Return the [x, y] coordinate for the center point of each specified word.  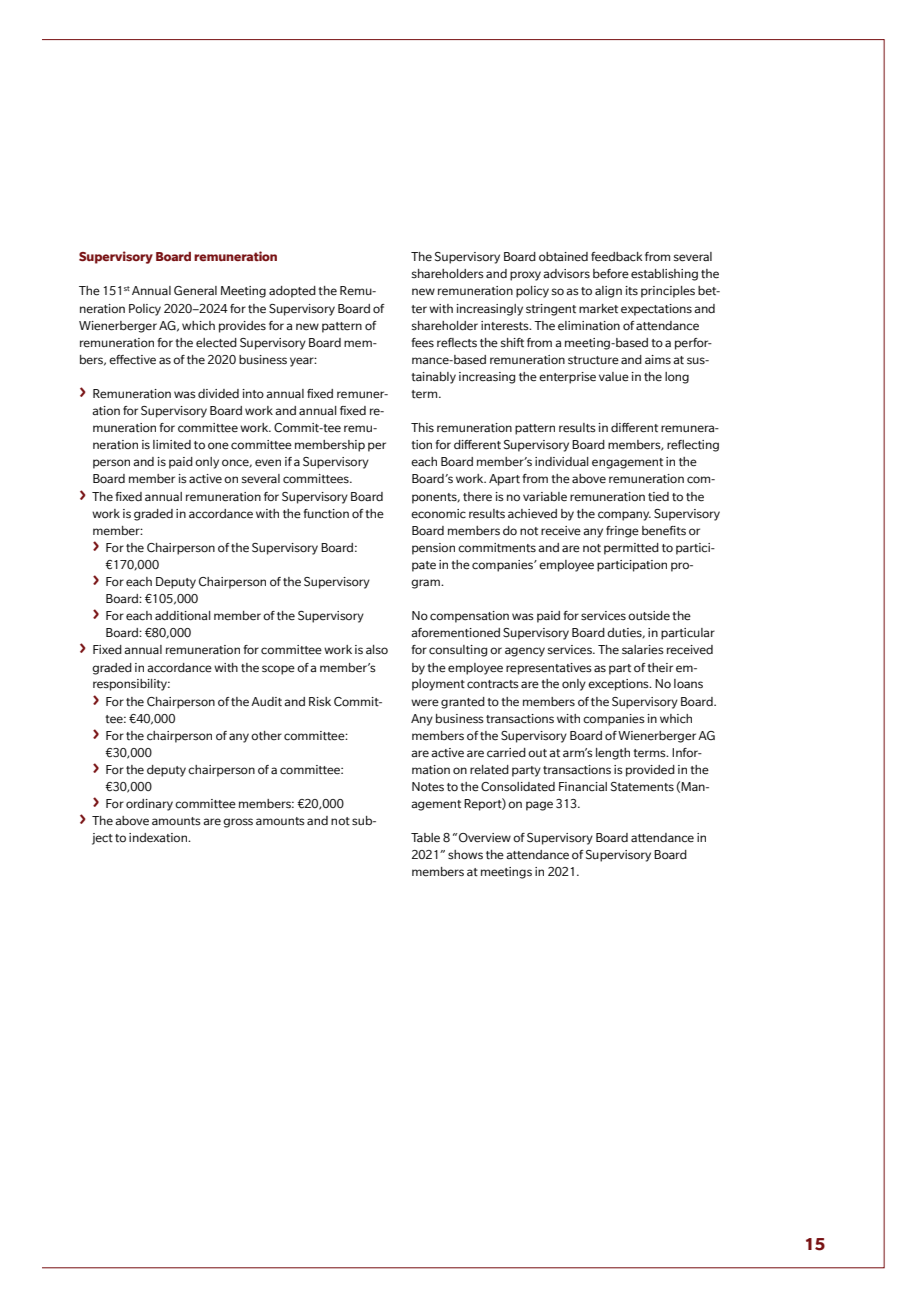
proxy [525, 276]
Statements [642, 787]
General [195, 291]
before [611, 274]
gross [238, 823]
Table [425, 838]
